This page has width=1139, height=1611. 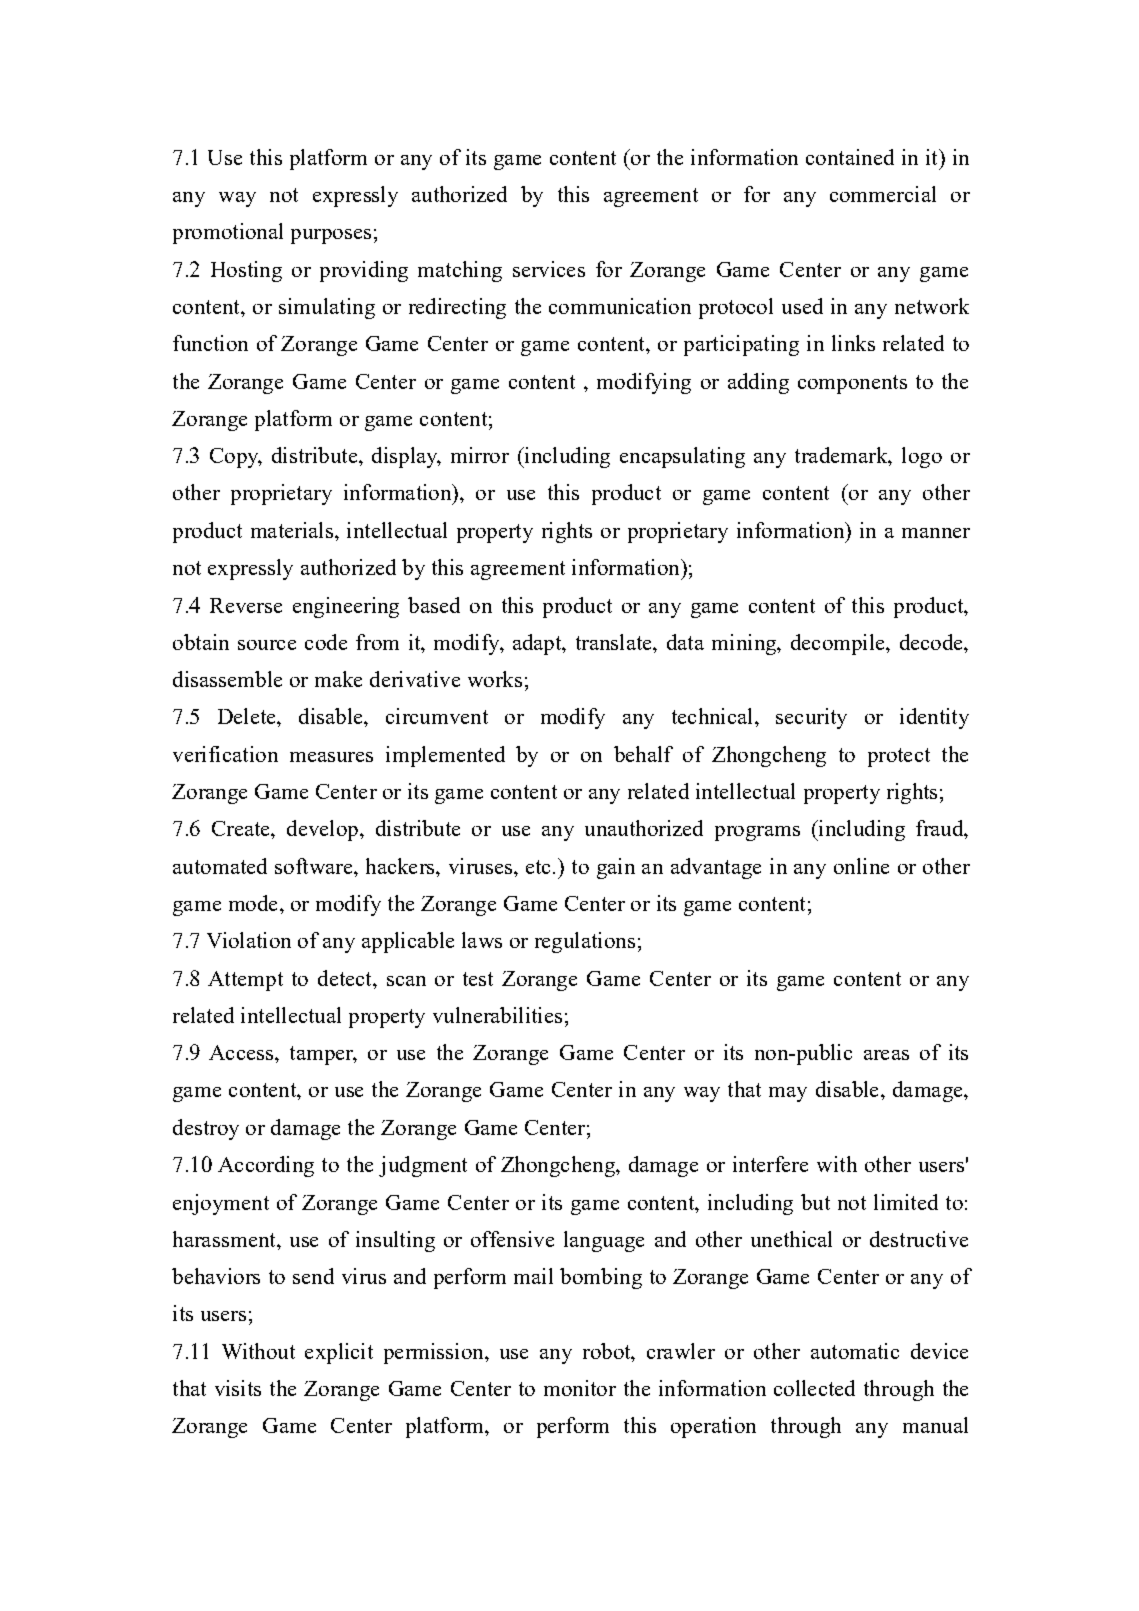 I want to click on monitor, so click(x=580, y=1388).
